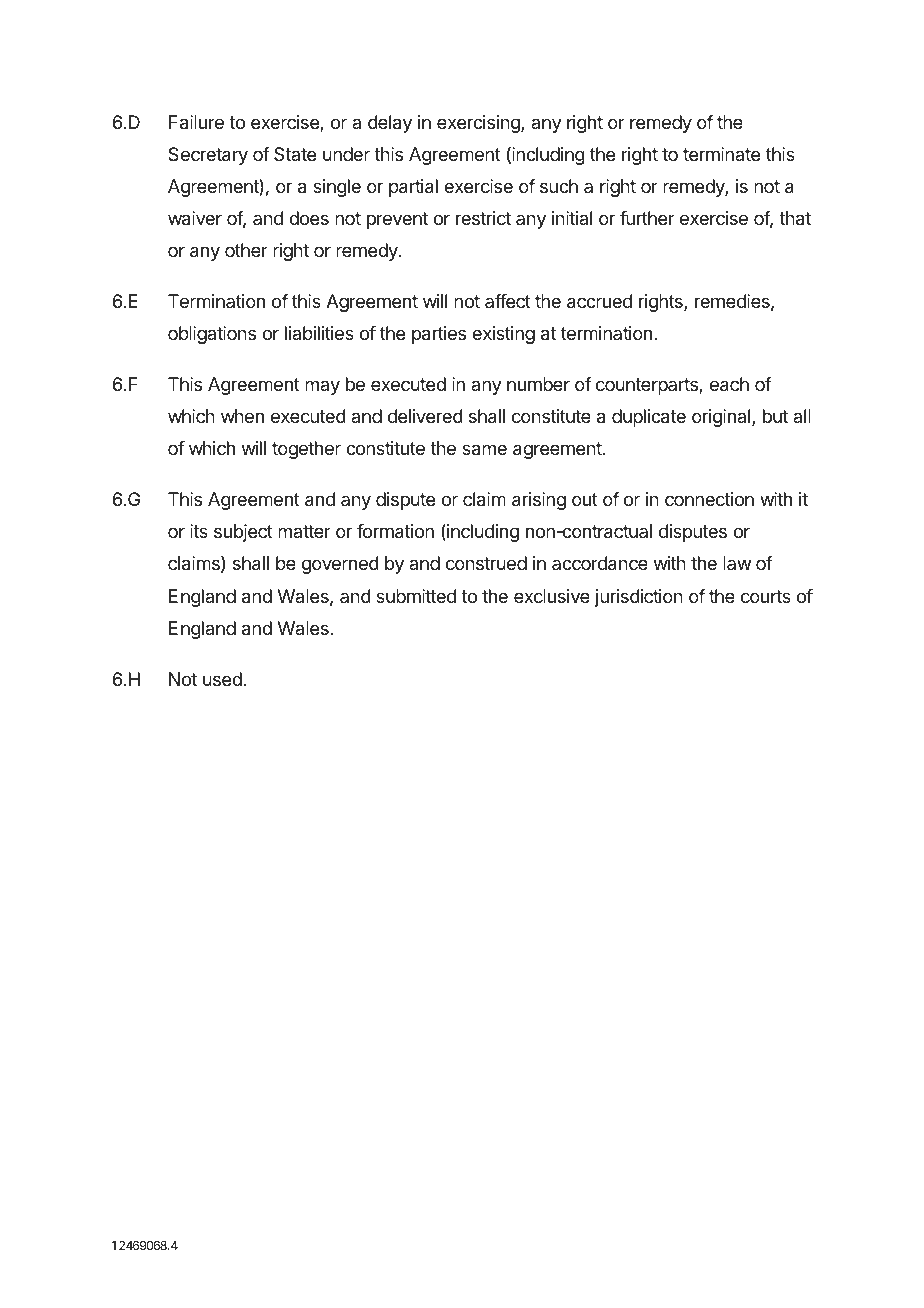  I want to click on State, so click(295, 154).
